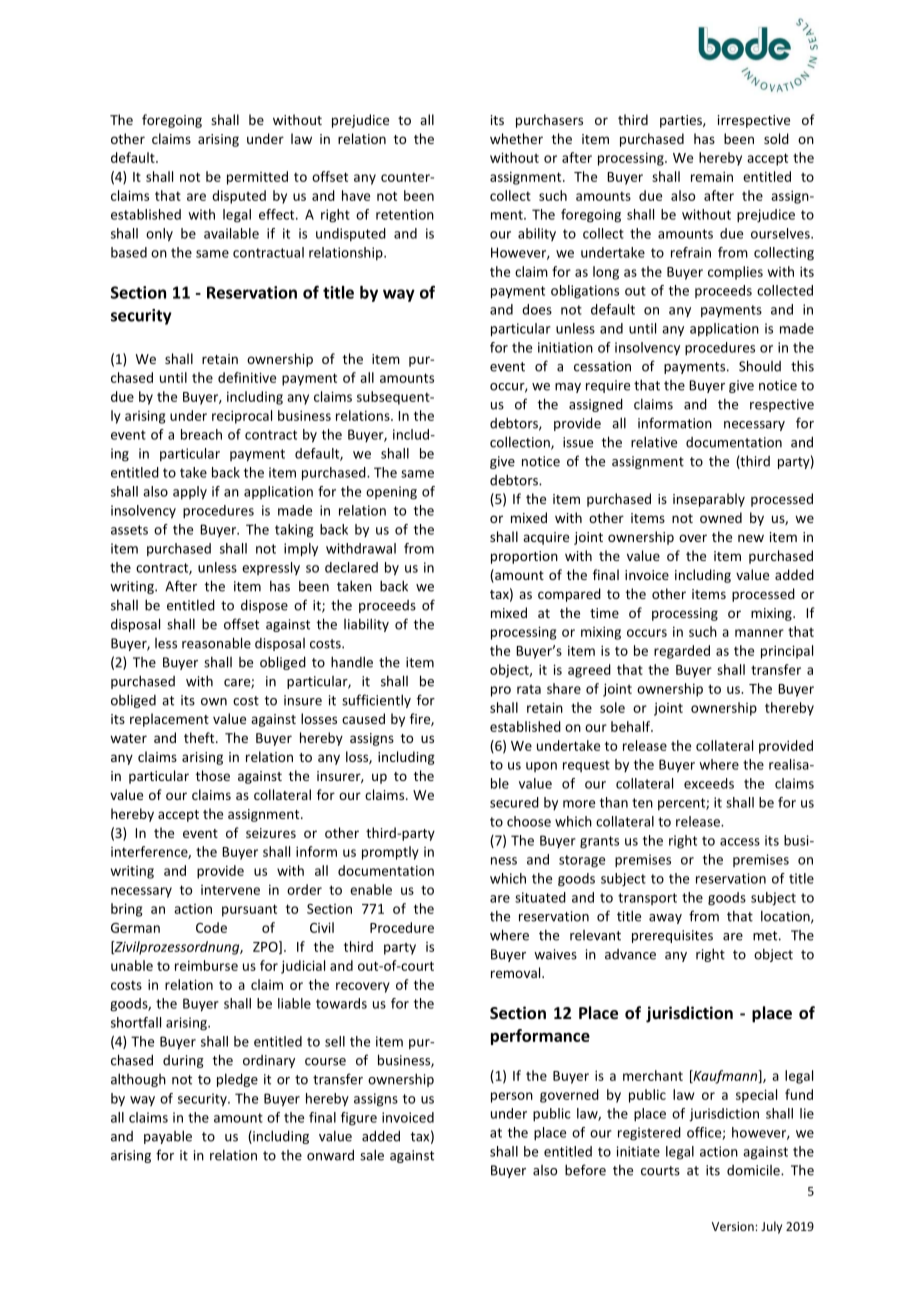 This screenshot has width=924, height=1308. Describe the element at coordinates (524, 557) in the screenshot. I see `proportion` at that location.
